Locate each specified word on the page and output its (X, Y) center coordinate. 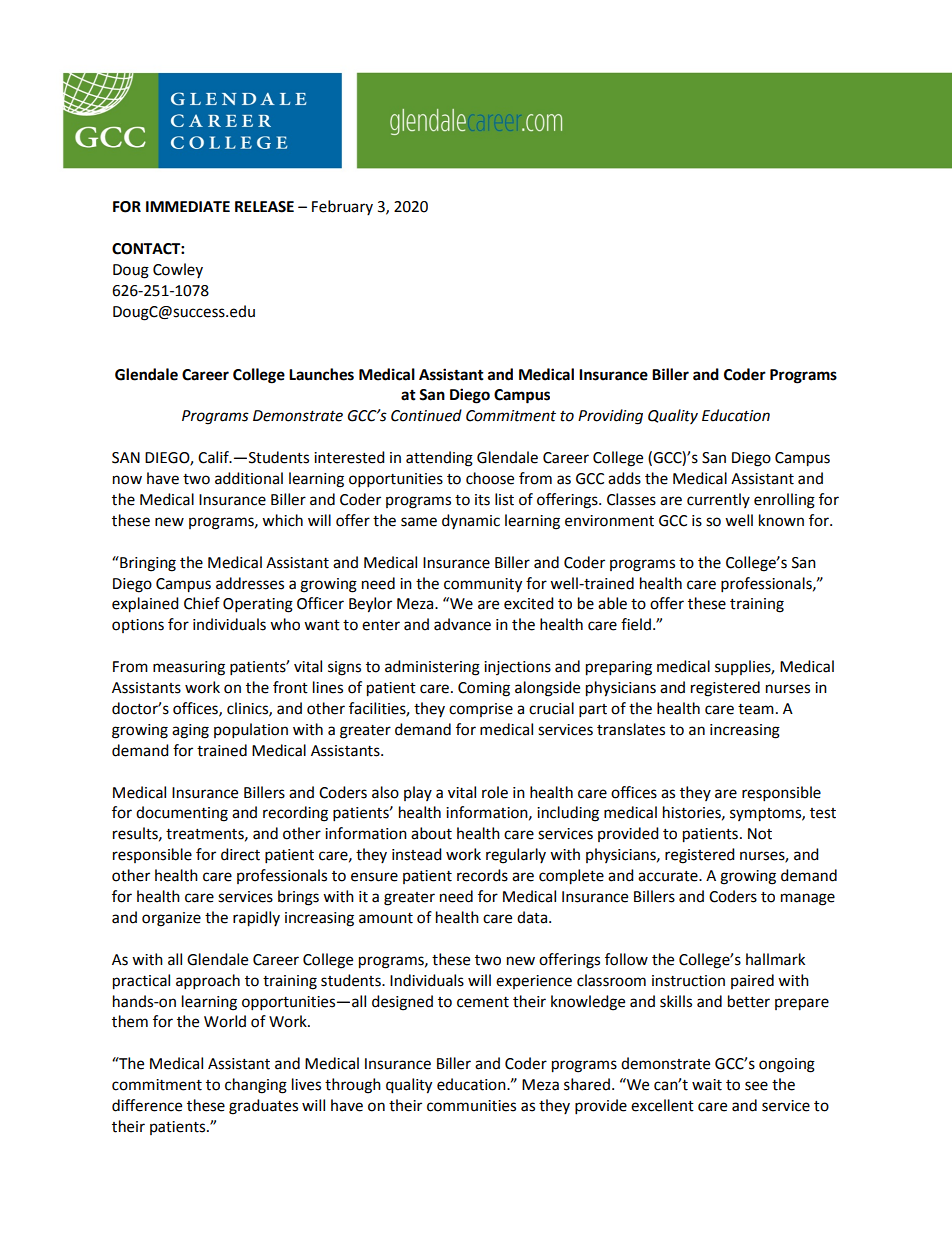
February (342, 207)
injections (517, 668)
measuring (189, 668)
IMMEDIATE (188, 206)
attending (439, 459)
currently (718, 500)
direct (240, 854)
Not (760, 834)
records (482, 875)
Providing (610, 417)
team (756, 709)
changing (256, 1086)
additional (249, 478)
